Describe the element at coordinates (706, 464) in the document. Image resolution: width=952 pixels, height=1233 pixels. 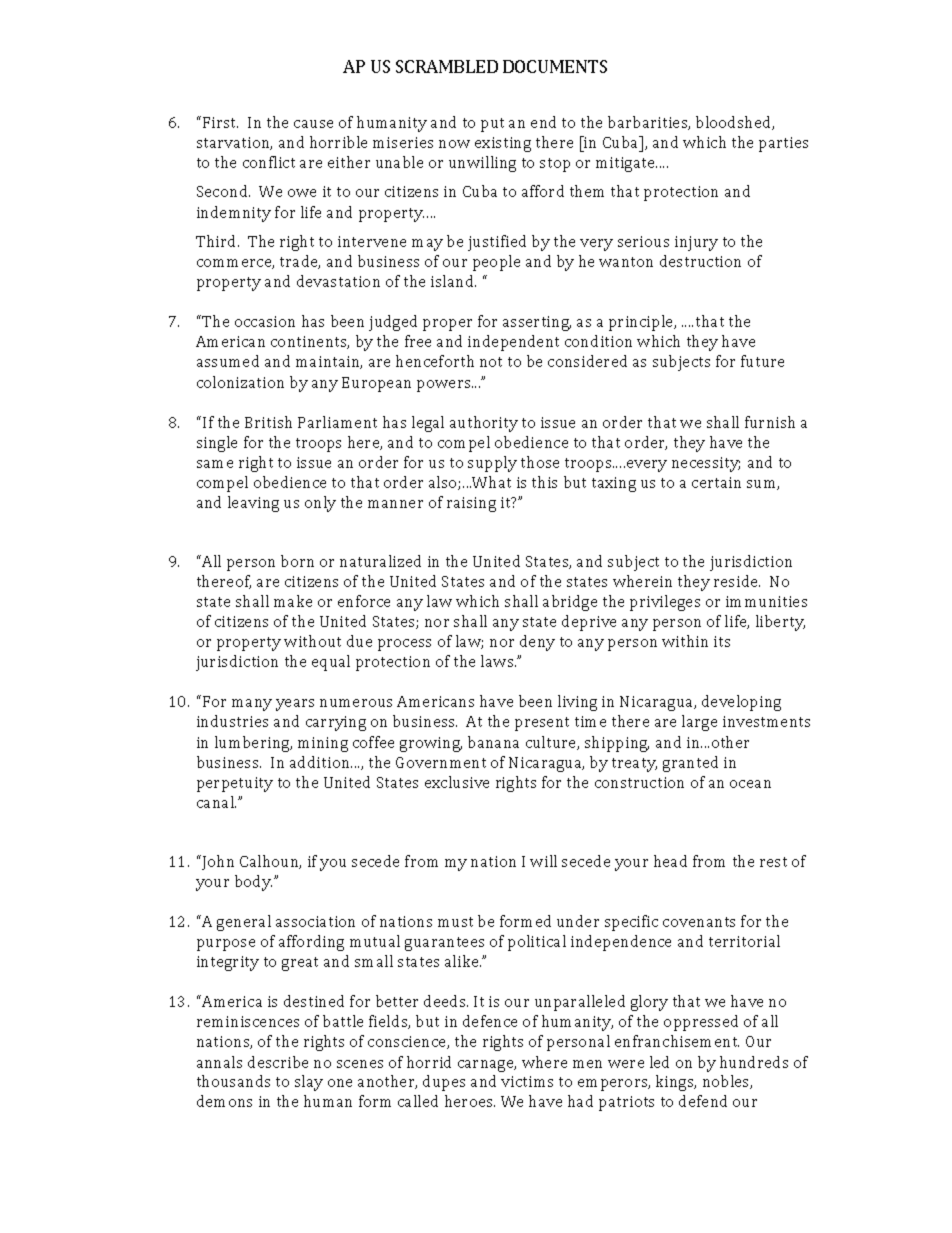
I see `necessity` at that location.
